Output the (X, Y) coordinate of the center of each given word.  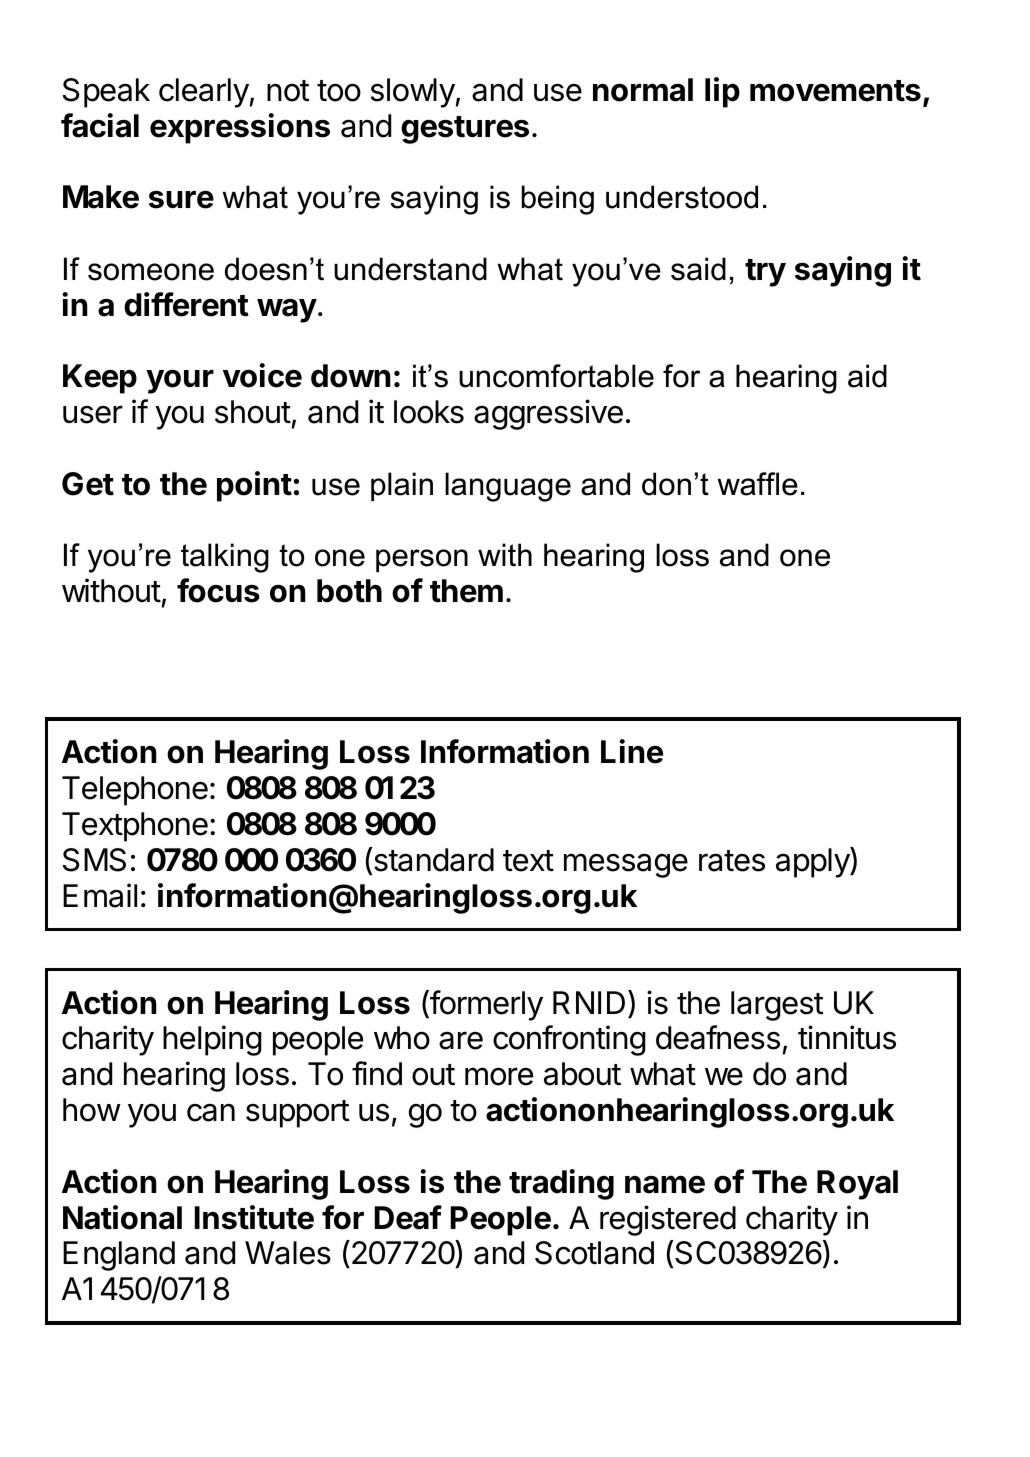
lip (722, 92)
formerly (485, 1005)
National (122, 1217)
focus (218, 590)
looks (429, 412)
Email (100, 895)
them (466, 591)
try (765, 273)
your (180, 381)
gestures (465, 130)
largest (777, 1006)
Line (632, 751)
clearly (204, 93)
